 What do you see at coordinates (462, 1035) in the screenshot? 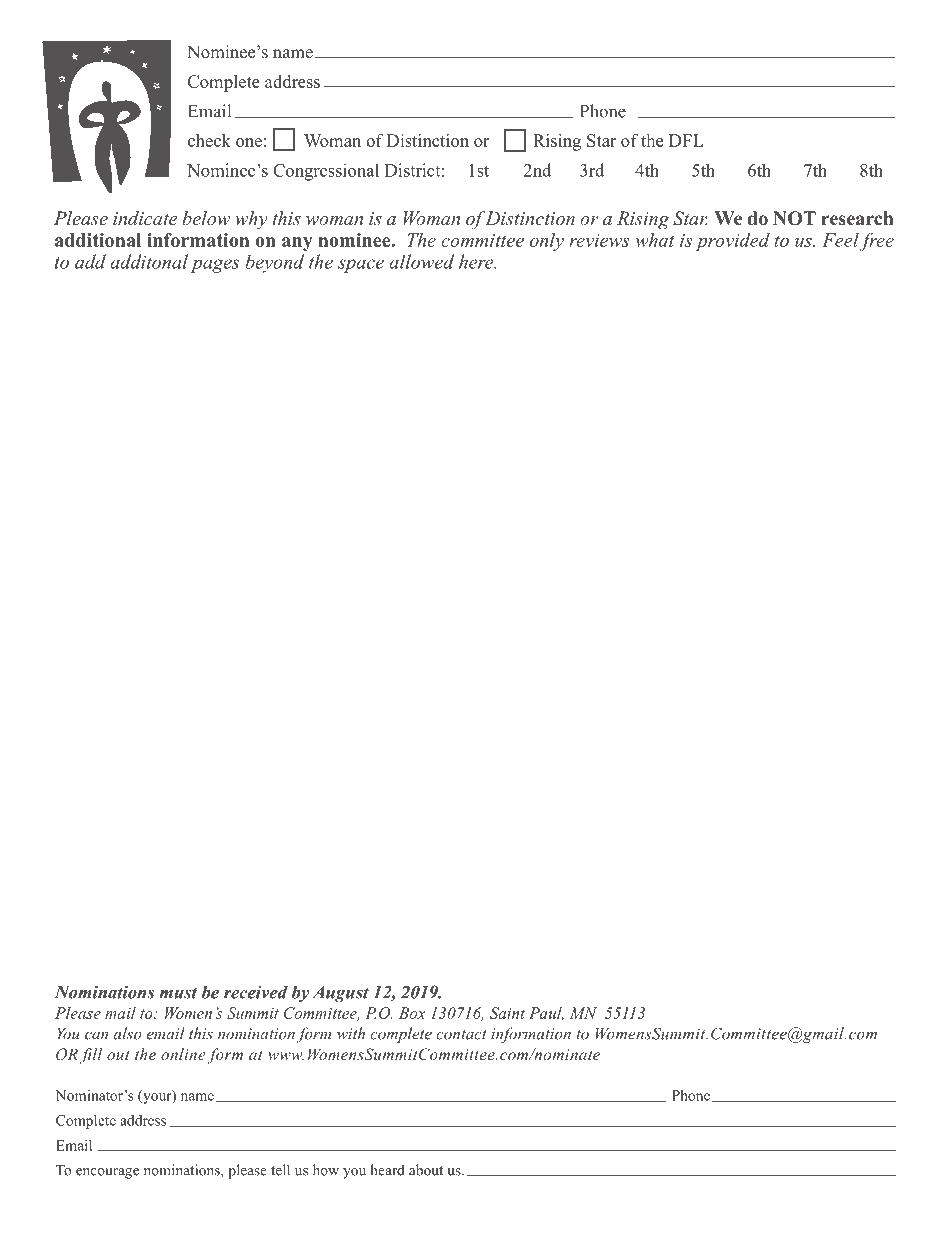
I see `contact` at bounding box center [462, 1035].
